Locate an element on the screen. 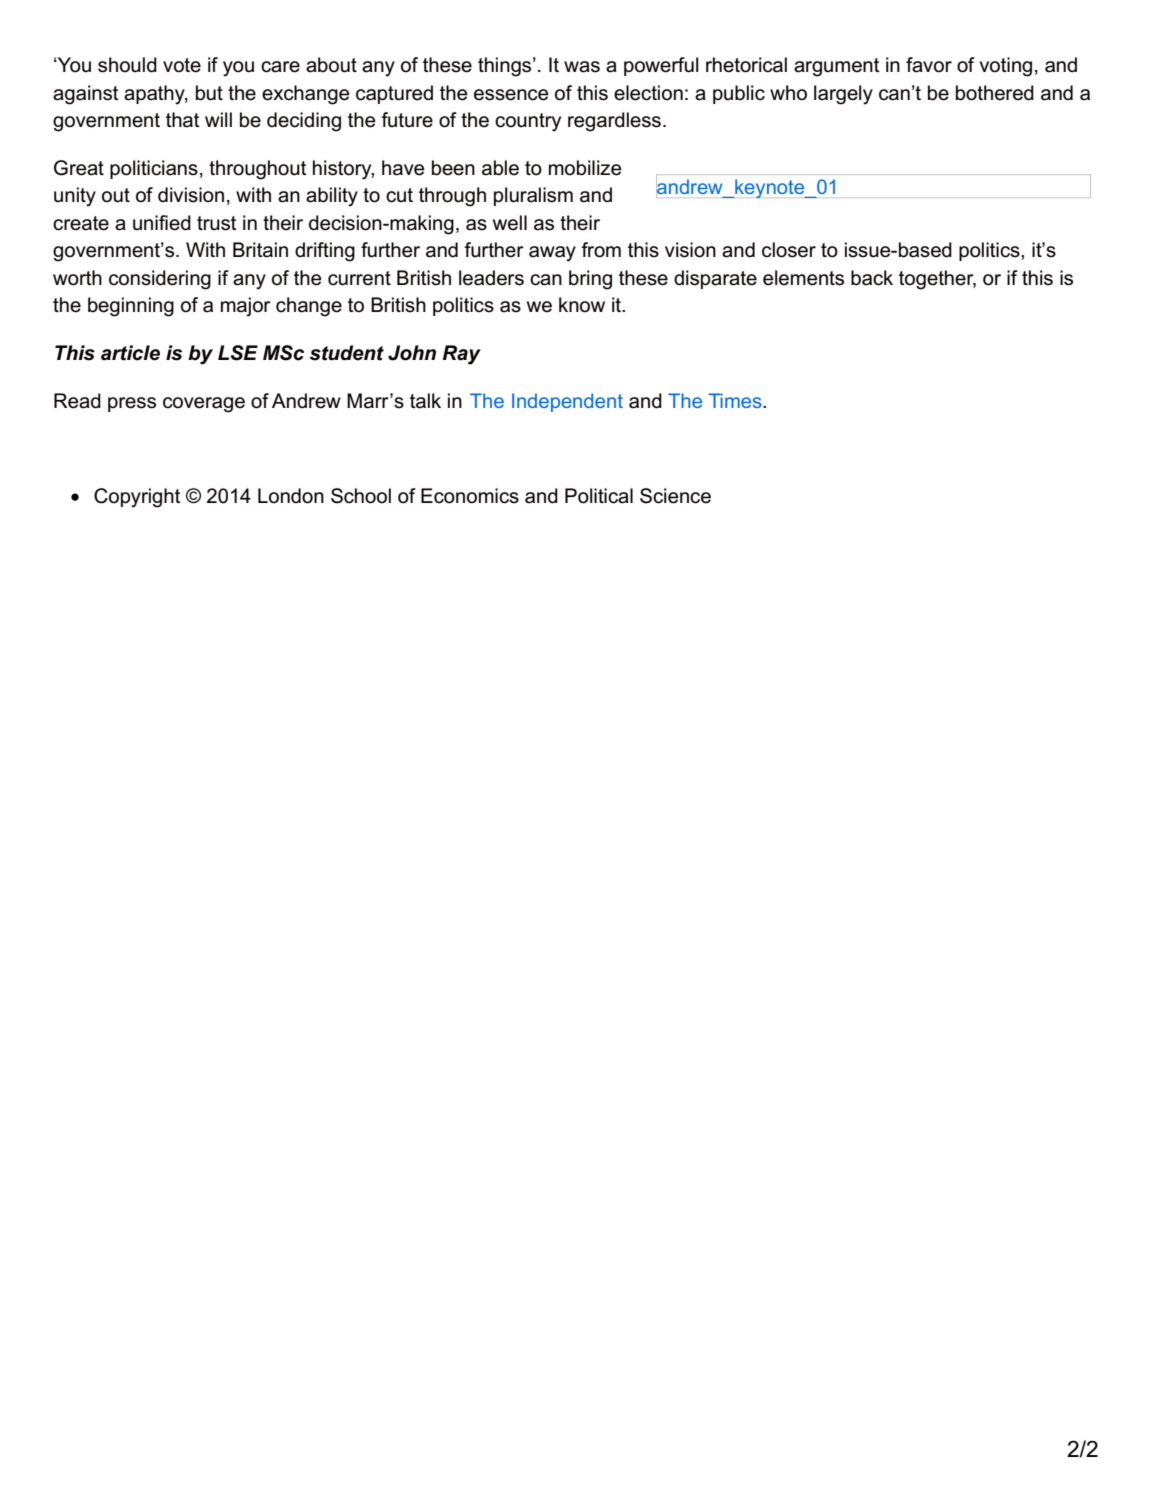 Image resolution: width=1152 pixels, height=1490 pixels. considering is located at coordinates (160, 280).
